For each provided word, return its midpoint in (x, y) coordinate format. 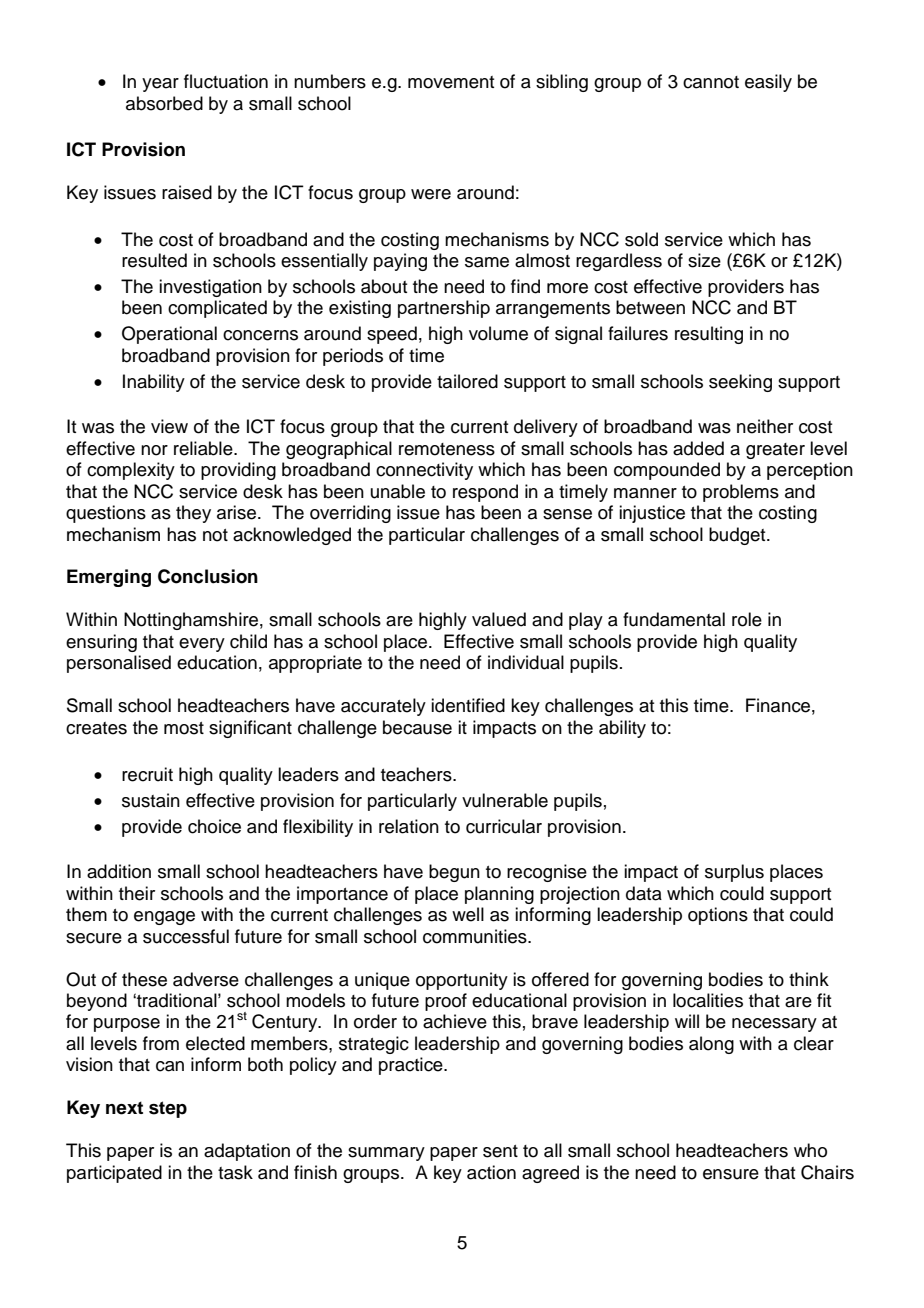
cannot (711, 82)
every (202, 645)
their (137, 893)
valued (499, 619)
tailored (467, 381)
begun (454, 873)
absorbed (164, 103)
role (747, 619)
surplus (734, 873)
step (168, 1109)
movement (451, 82)
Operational (169, 335)
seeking (740, 383)
